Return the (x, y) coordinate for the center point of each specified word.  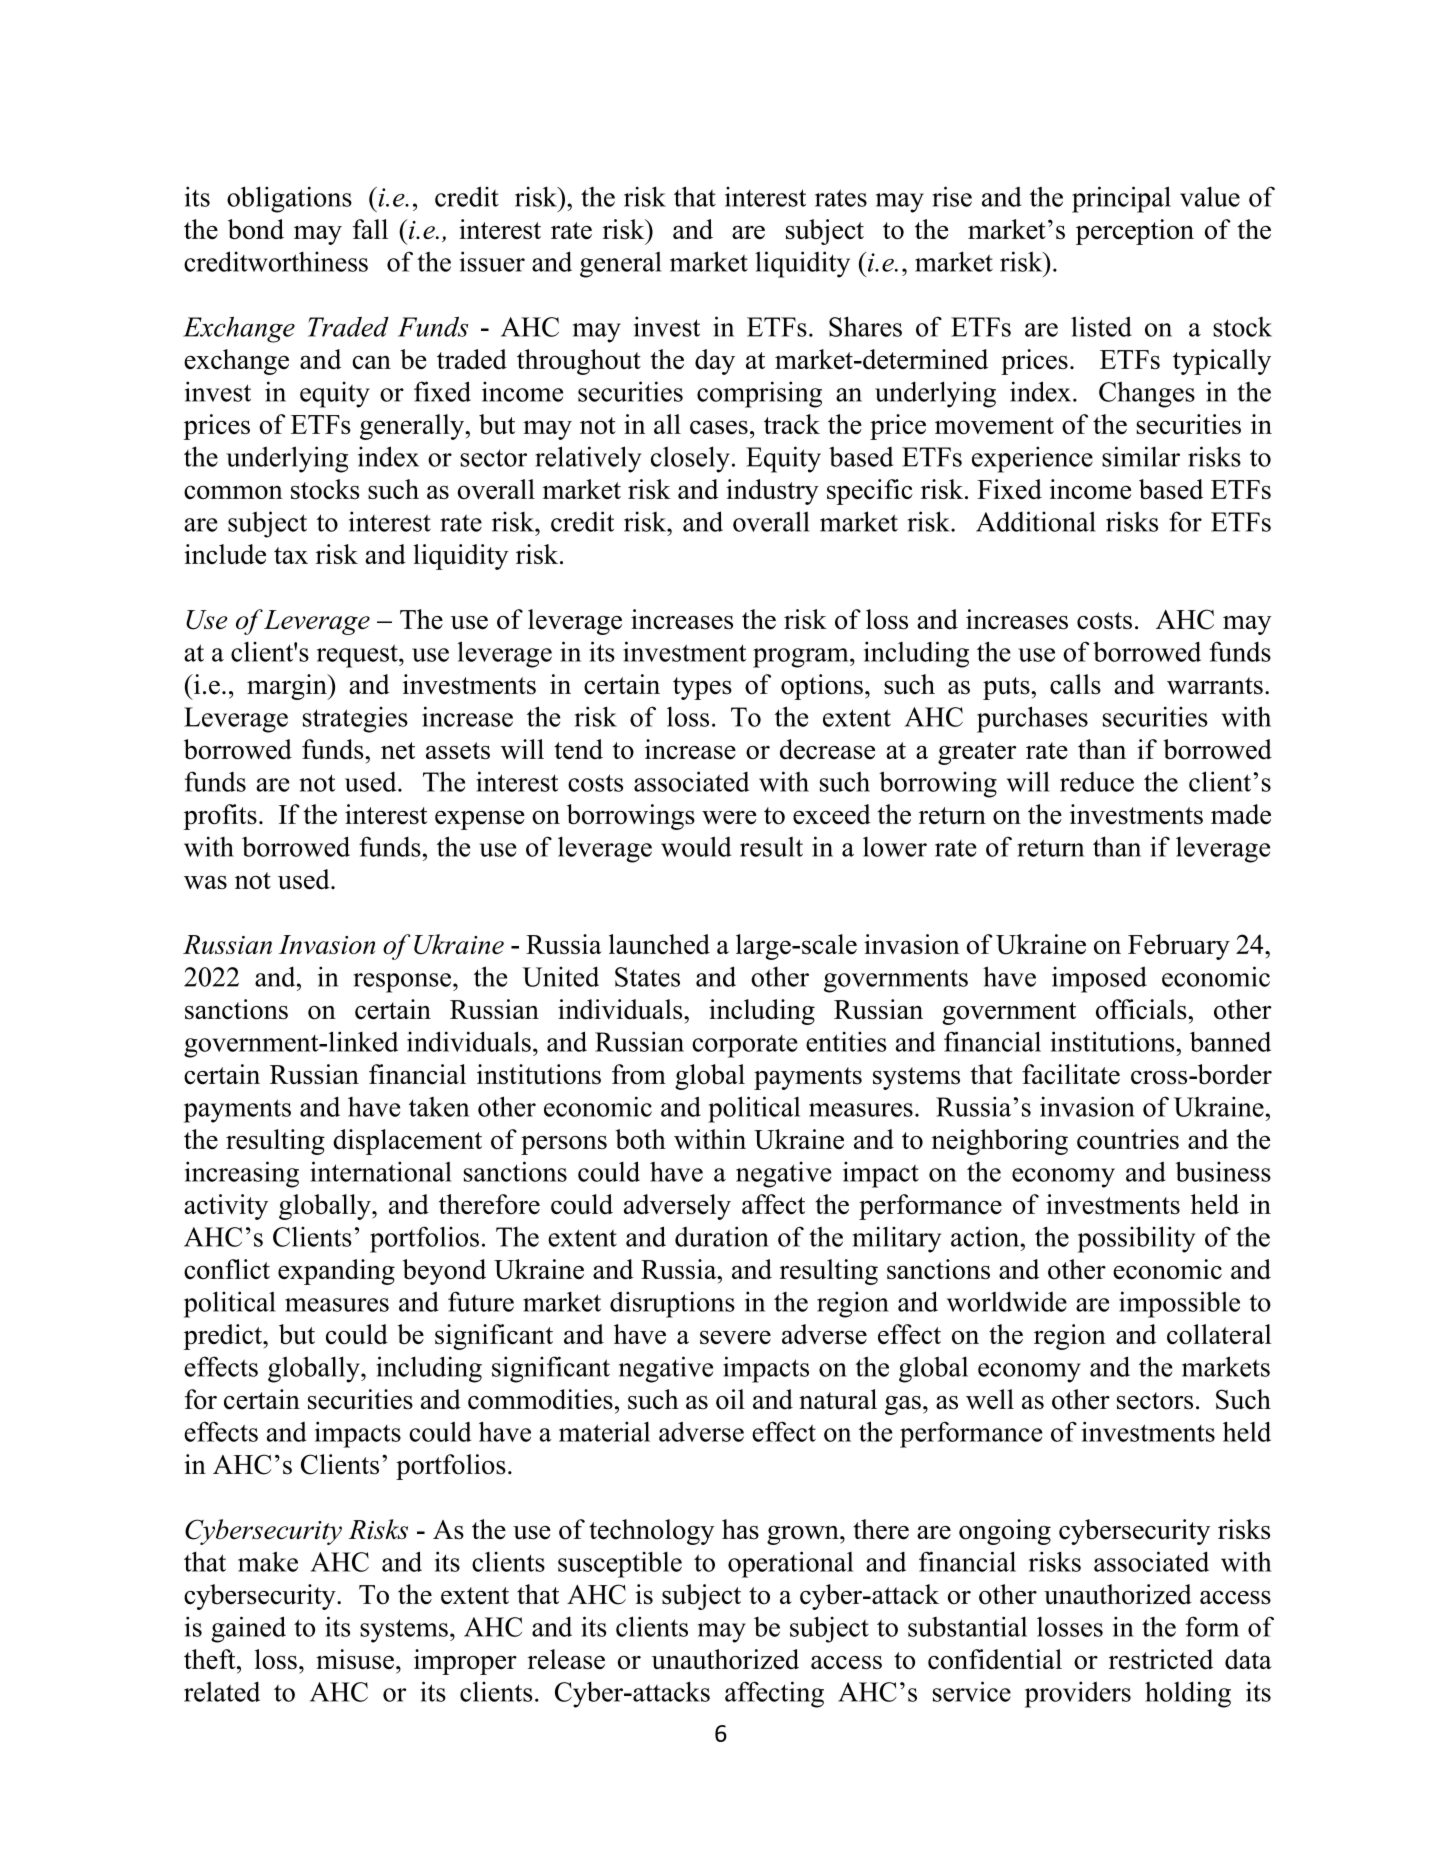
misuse (355, 1659)
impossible (1179, 1304)
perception (1135, 232)
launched (659, 944)
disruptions (672, 1304)
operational (790, 1564)
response (403, 983)
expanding (336, 1272)
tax (291, 555)
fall (370, 229)
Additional (1036, 521)
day (715, 362)
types (702, 688)
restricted (1161, 1659)
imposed (1099, 979)
